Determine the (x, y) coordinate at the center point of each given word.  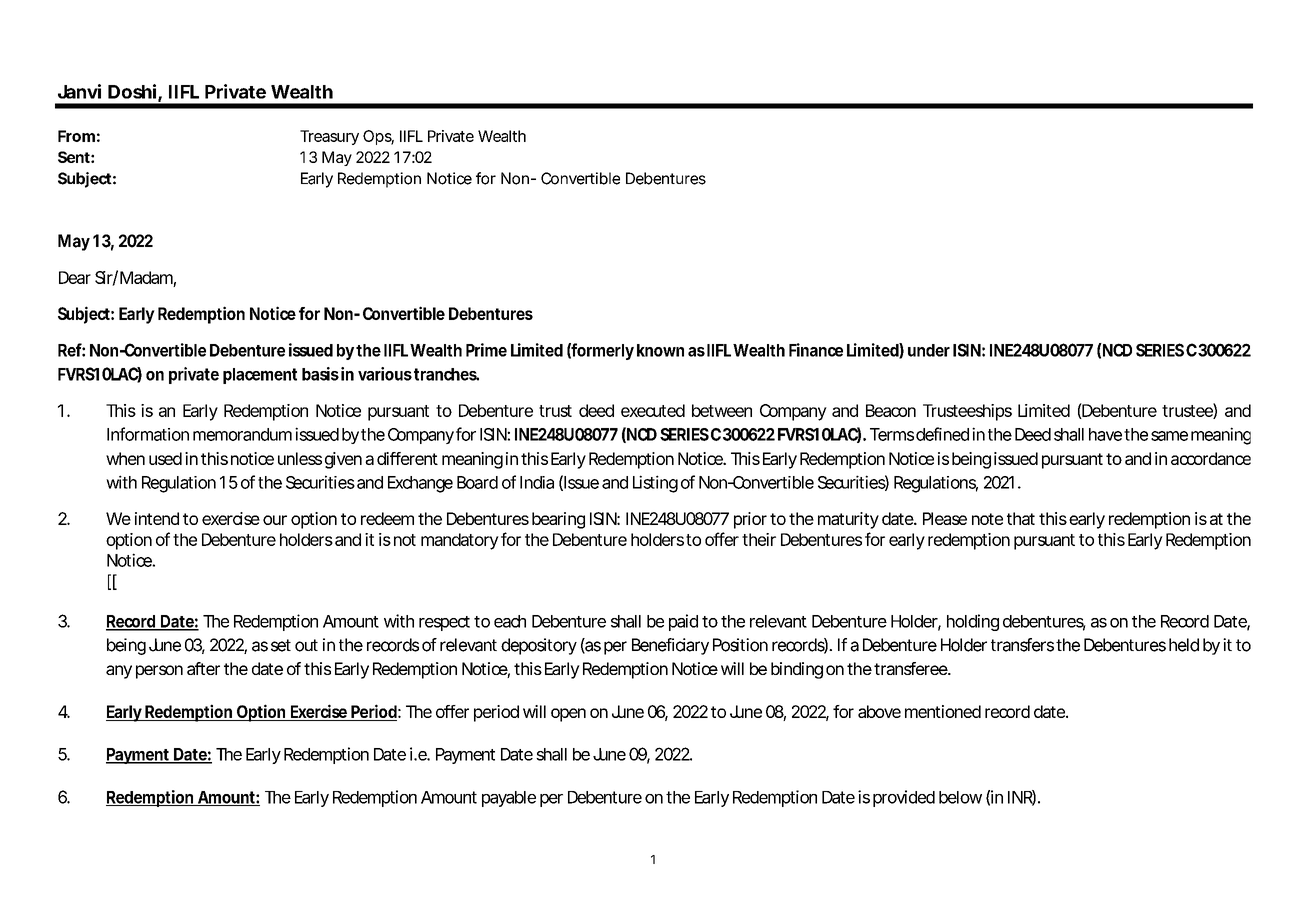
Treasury (329, 137)
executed (653, 410)
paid (683, 622)
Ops (378, 137)
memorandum (242, 434)
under (929, 350)
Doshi (132, 91)
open (568, 715)
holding (973, 622)
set (281, 645)
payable (509, 799)
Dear (75, 277)
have (1105, 434)
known (660, 350)
